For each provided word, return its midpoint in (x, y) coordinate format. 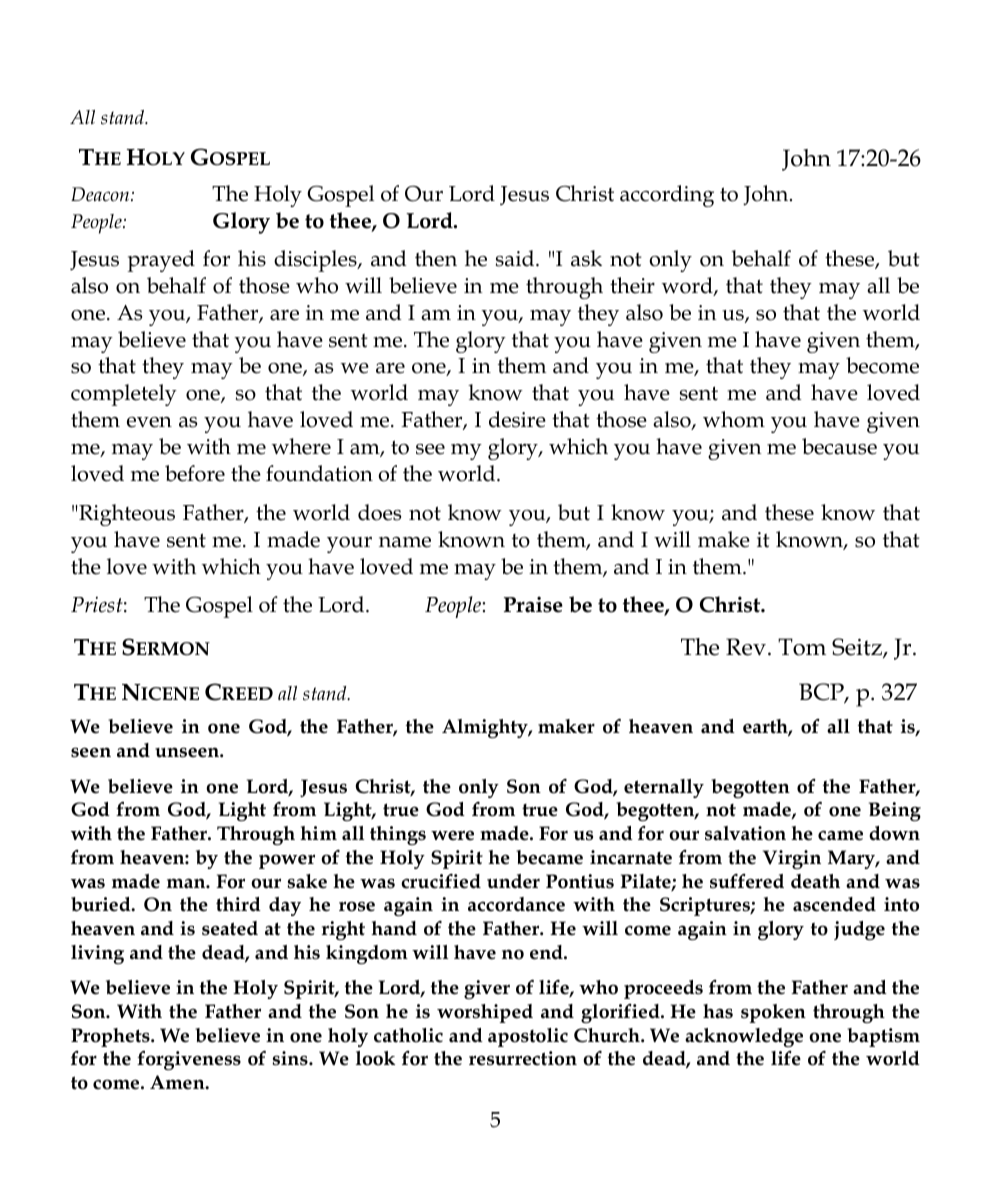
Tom (802, 647)
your (349, 545)
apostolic (528, 1037)
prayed (161, 261)
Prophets (111, 1037)
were (452, 835)
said (516, 258)
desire (517, 419)
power (287, 861)
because (839, 446)
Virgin (792, 859)
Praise (533, 604)
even (149, 422)
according (667, 196)
